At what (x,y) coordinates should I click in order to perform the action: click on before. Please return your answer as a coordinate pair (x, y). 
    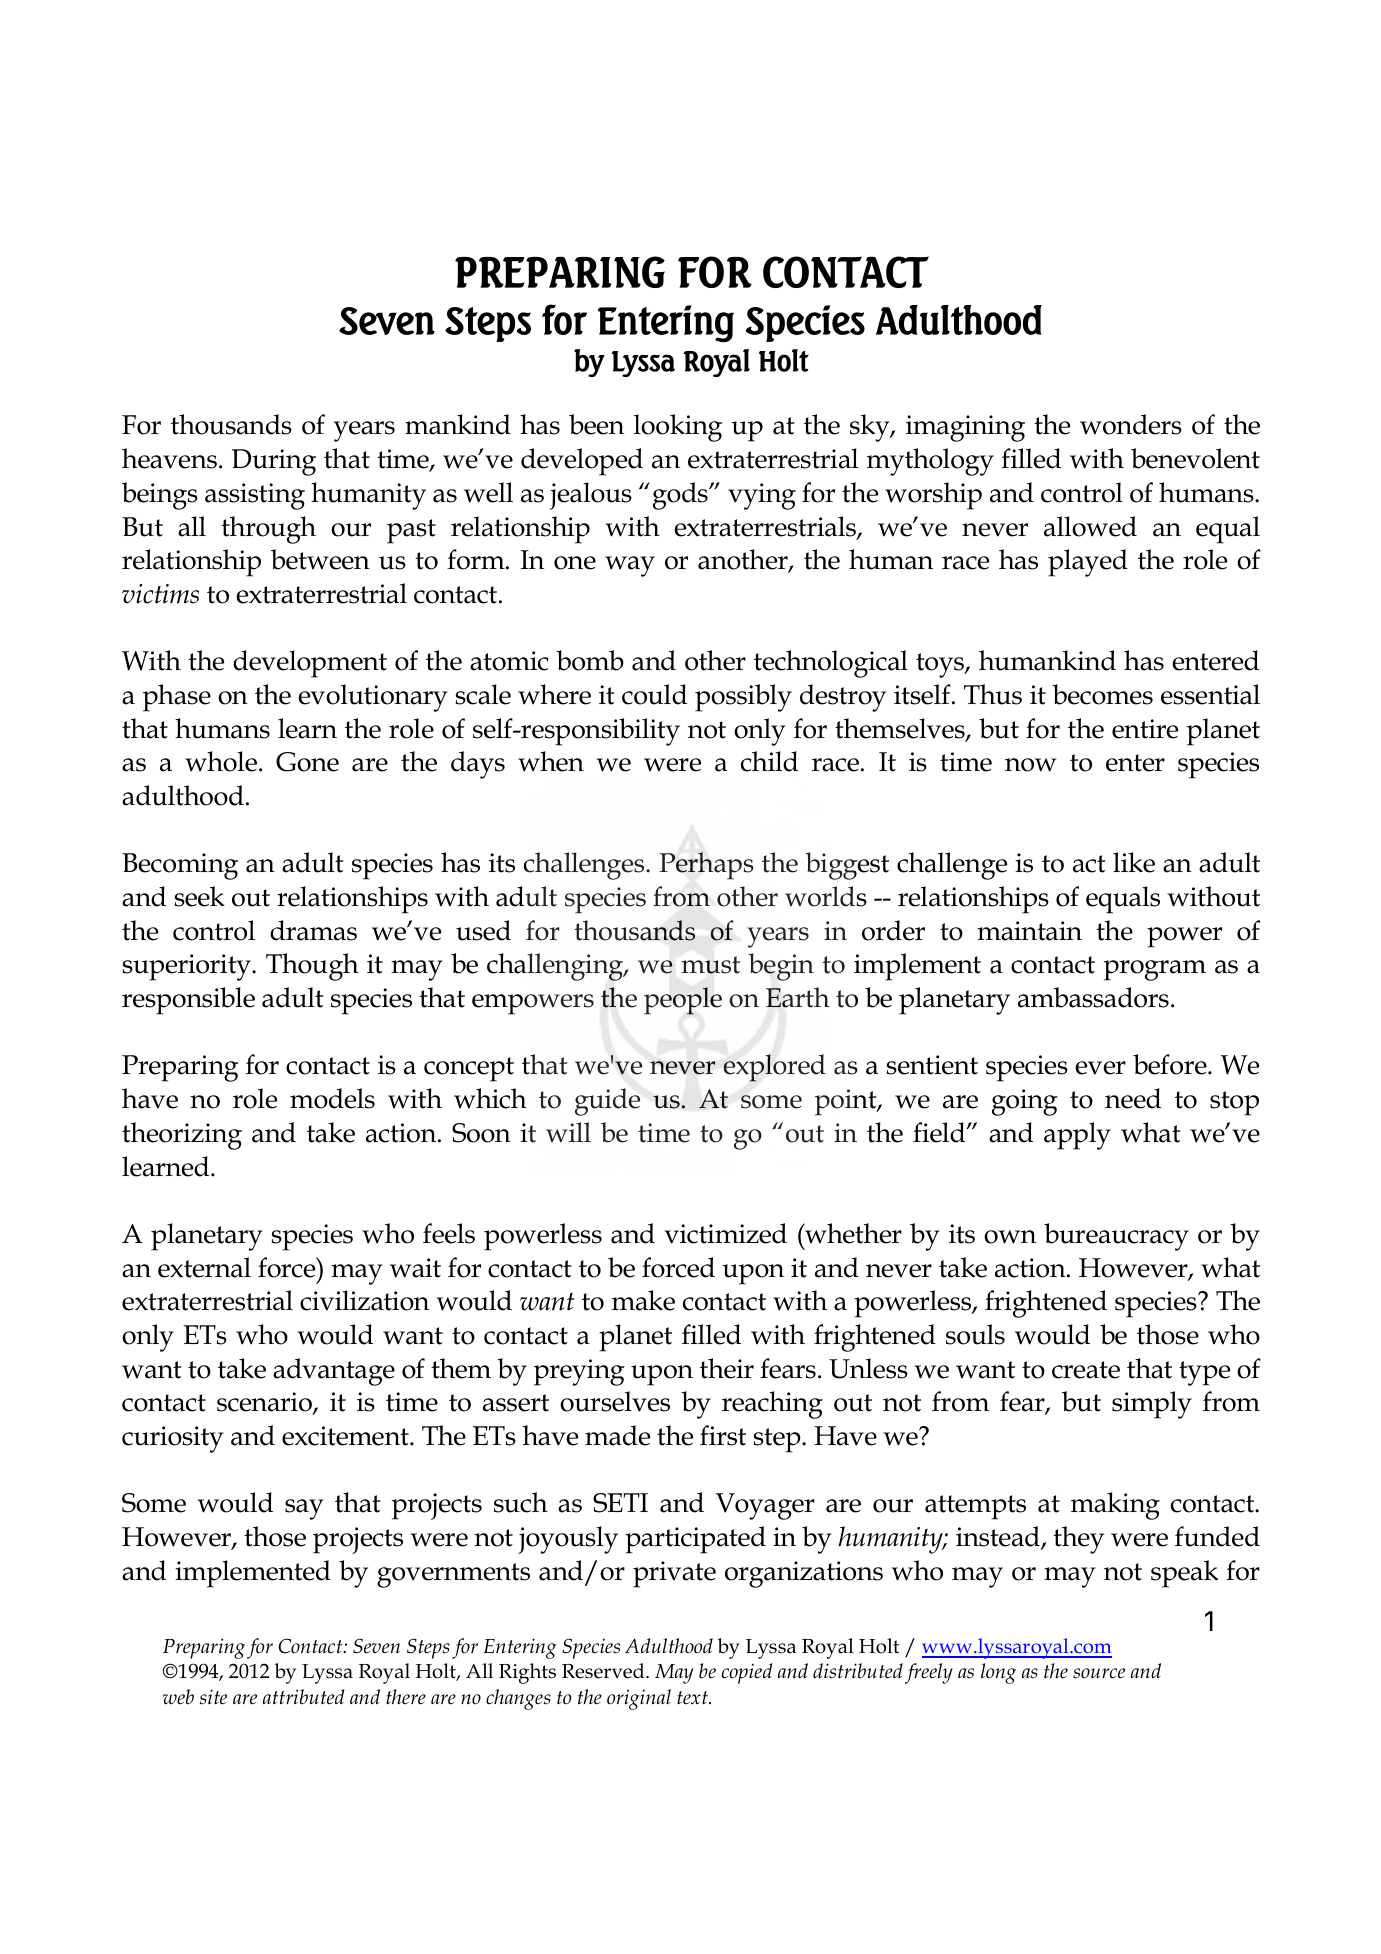
    Looking at the image, I should click on (1171, 1064).
